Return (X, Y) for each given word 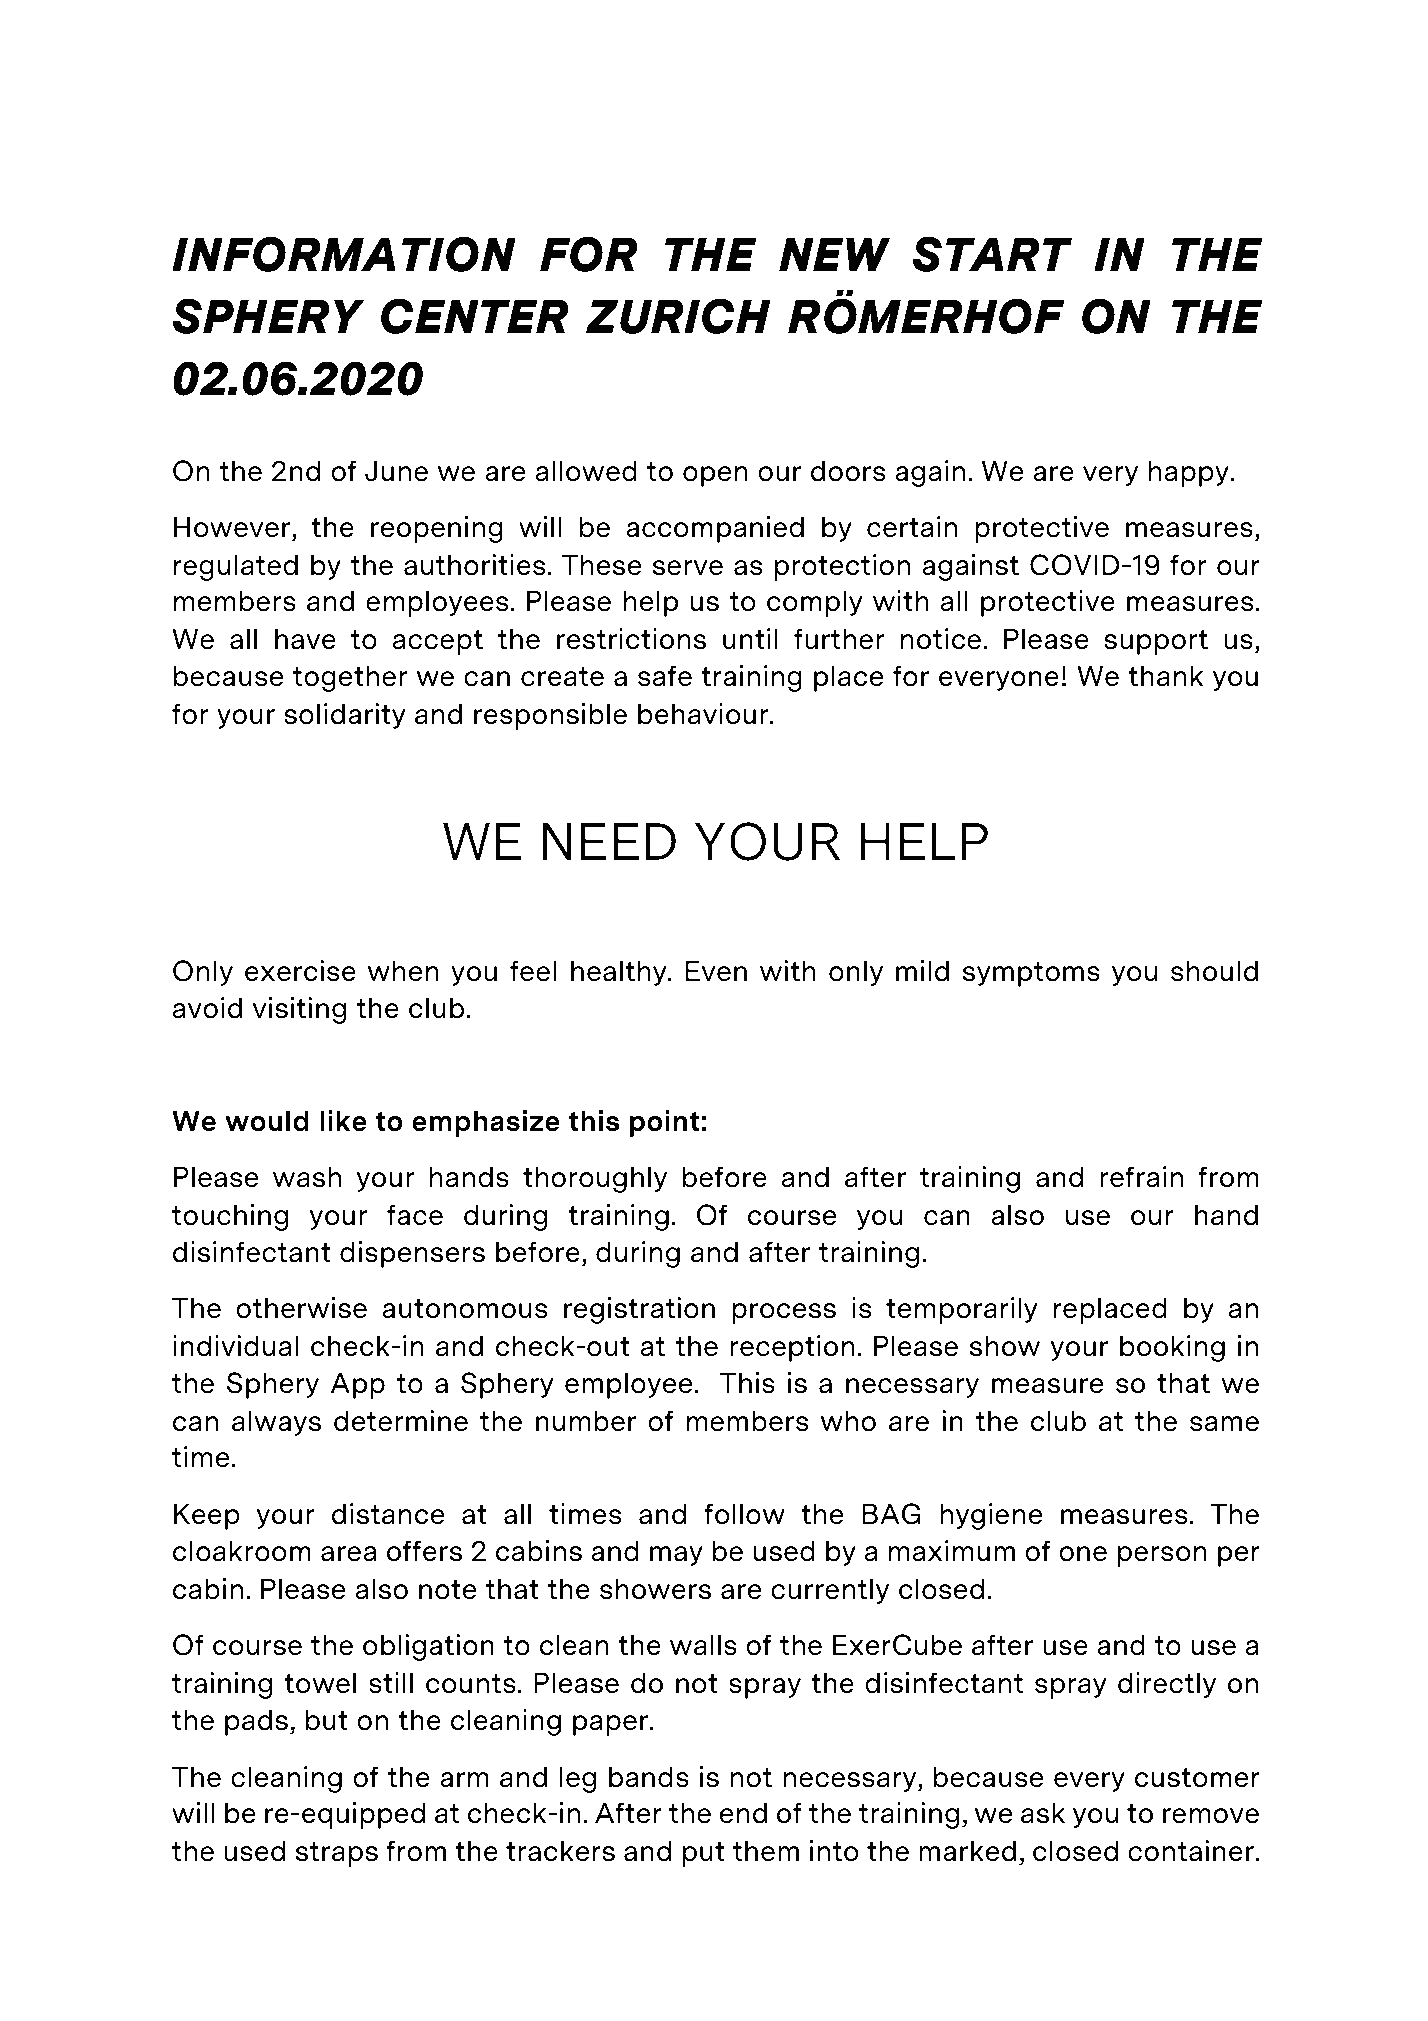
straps (337, 1854)
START (992, 254)
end (743, 1813)
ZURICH (678, 316)
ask (1043, 1813)
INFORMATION (344, 254)
